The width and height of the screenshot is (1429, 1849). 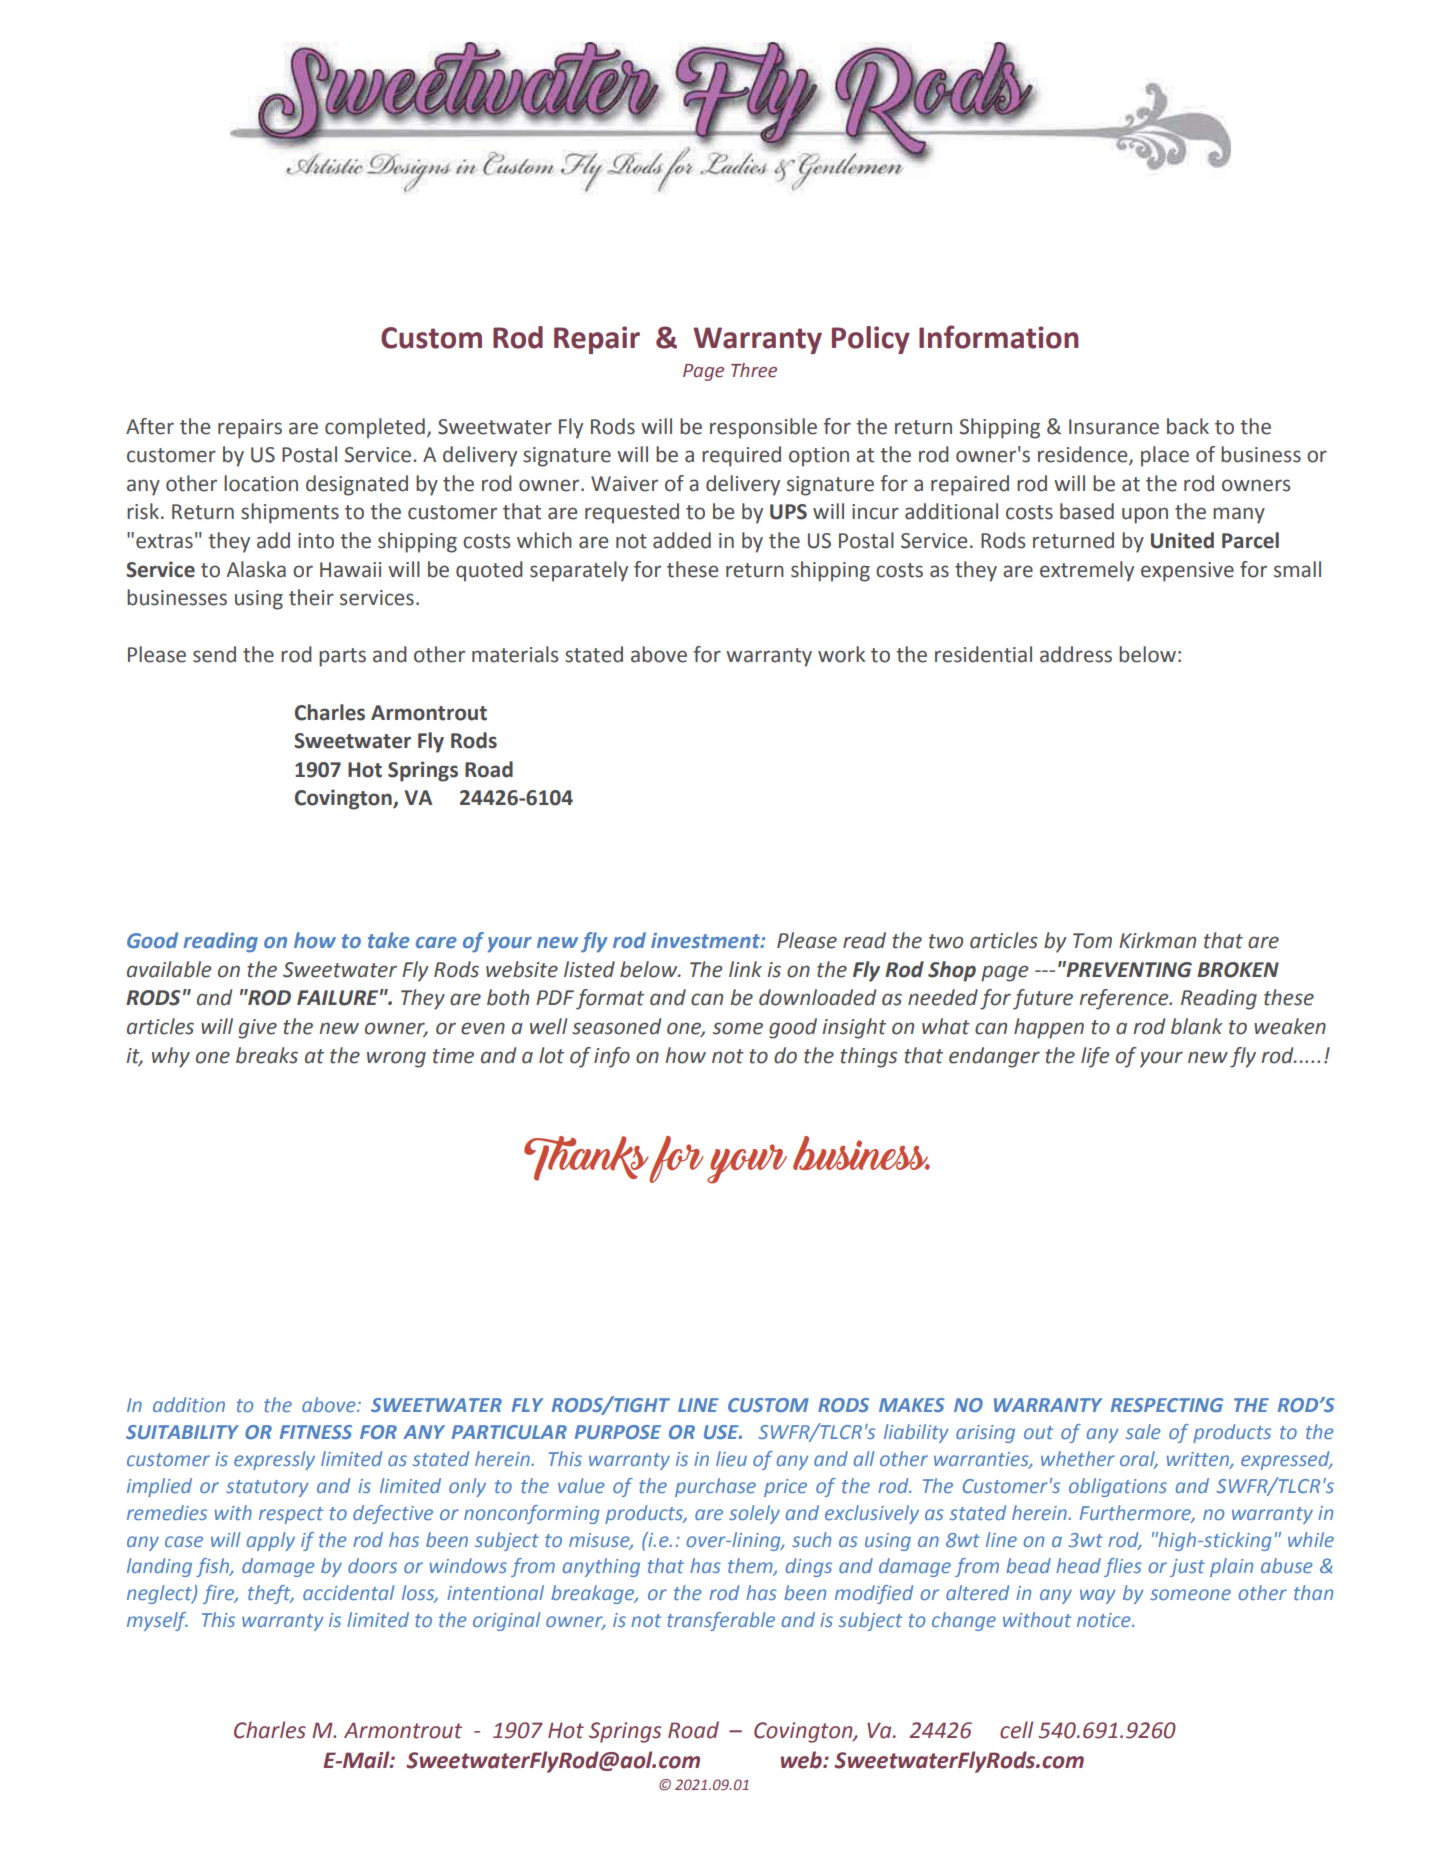 I want to click on theft, so click(x=270, y=1594).
